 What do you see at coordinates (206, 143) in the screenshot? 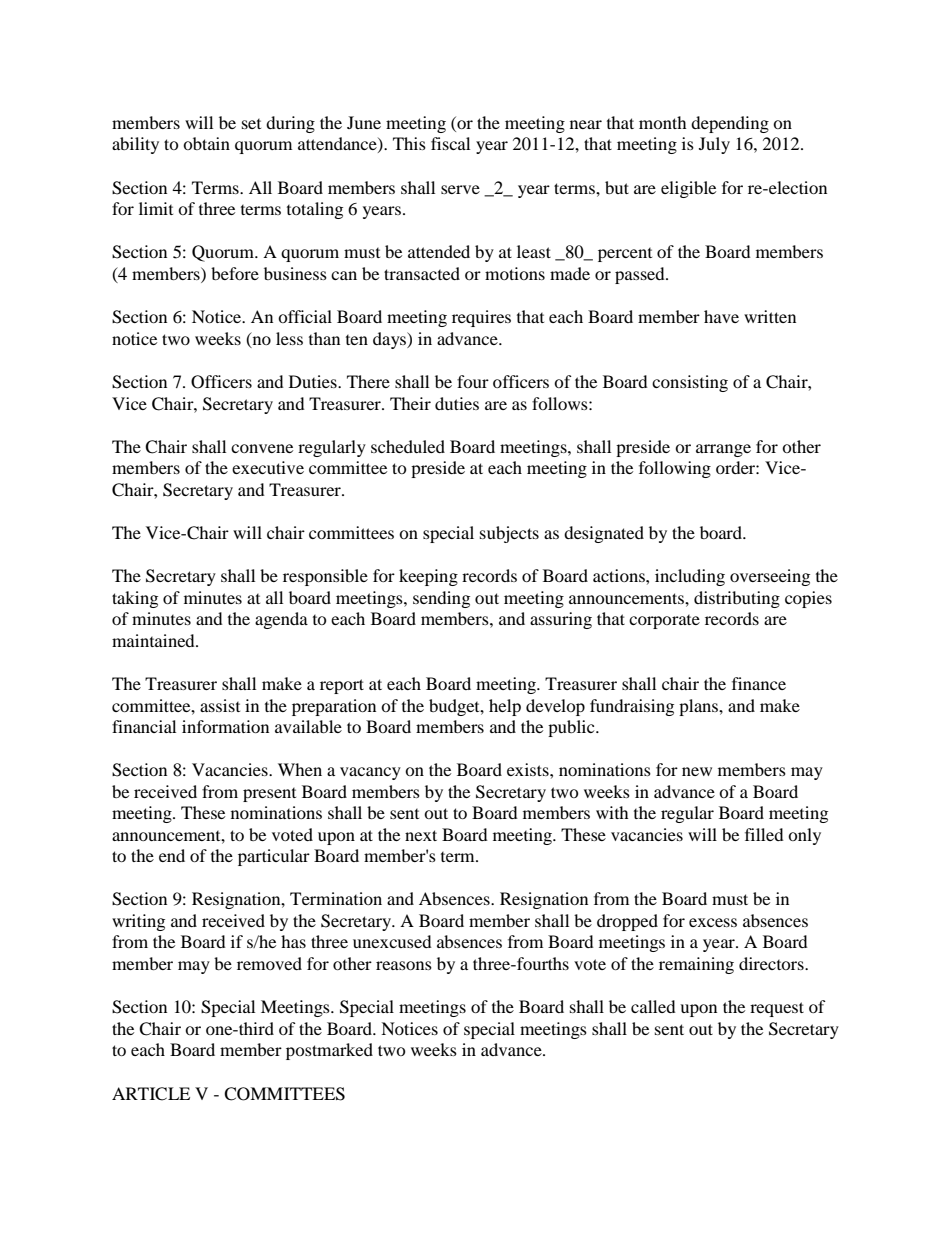
I see `obtain` at bounding box center [206, 143].
